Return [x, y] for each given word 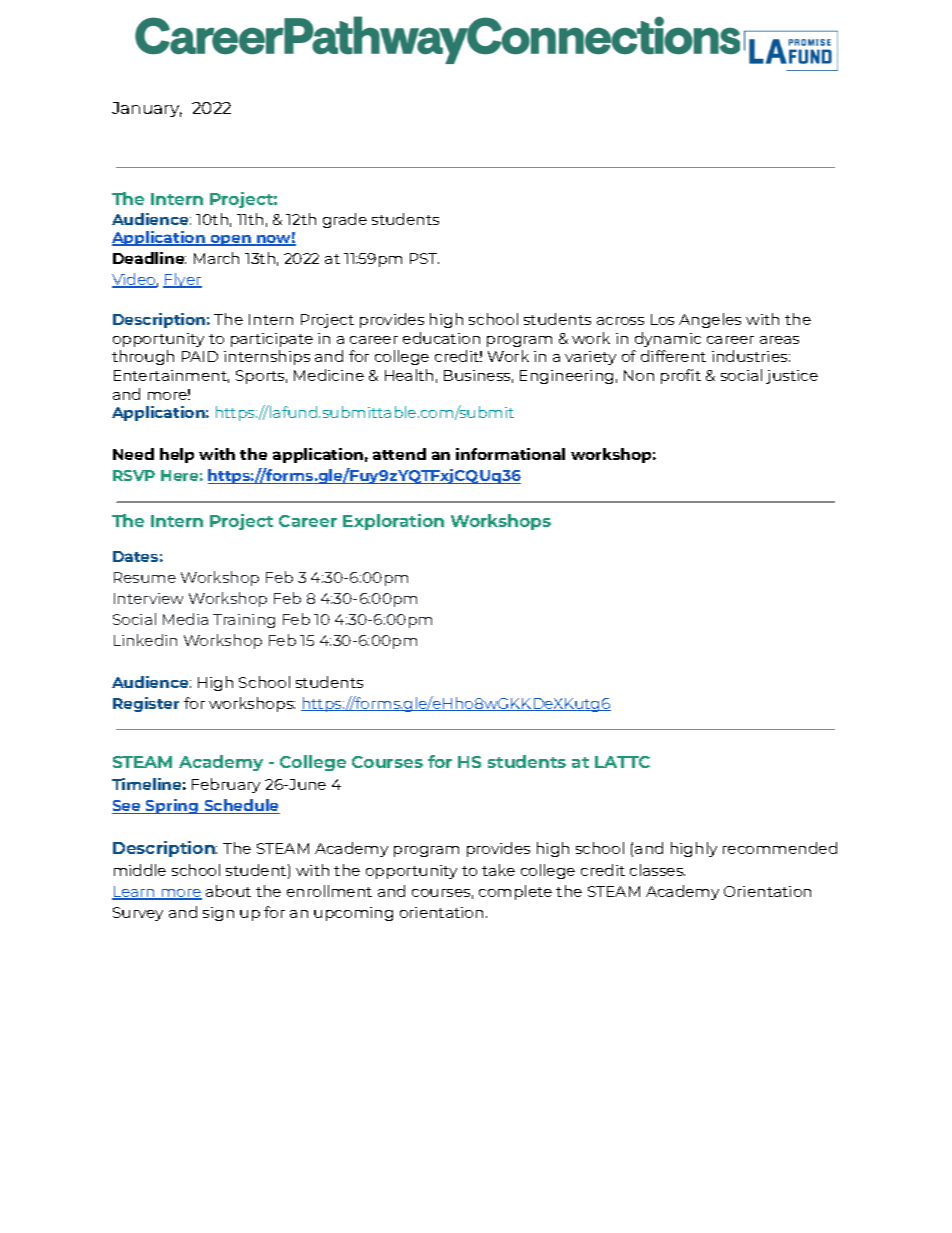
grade [345, 220]
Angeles [710, 320]
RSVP [134, 475]
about [228, 891]
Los [662, 319]
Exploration [393, 522]
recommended [780, 848]
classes [657, 870]
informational [510, 454]
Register [146, 704]
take [498, 870]
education [441, 338]
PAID [200, 356]
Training [244, 621]
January [147, 109]
